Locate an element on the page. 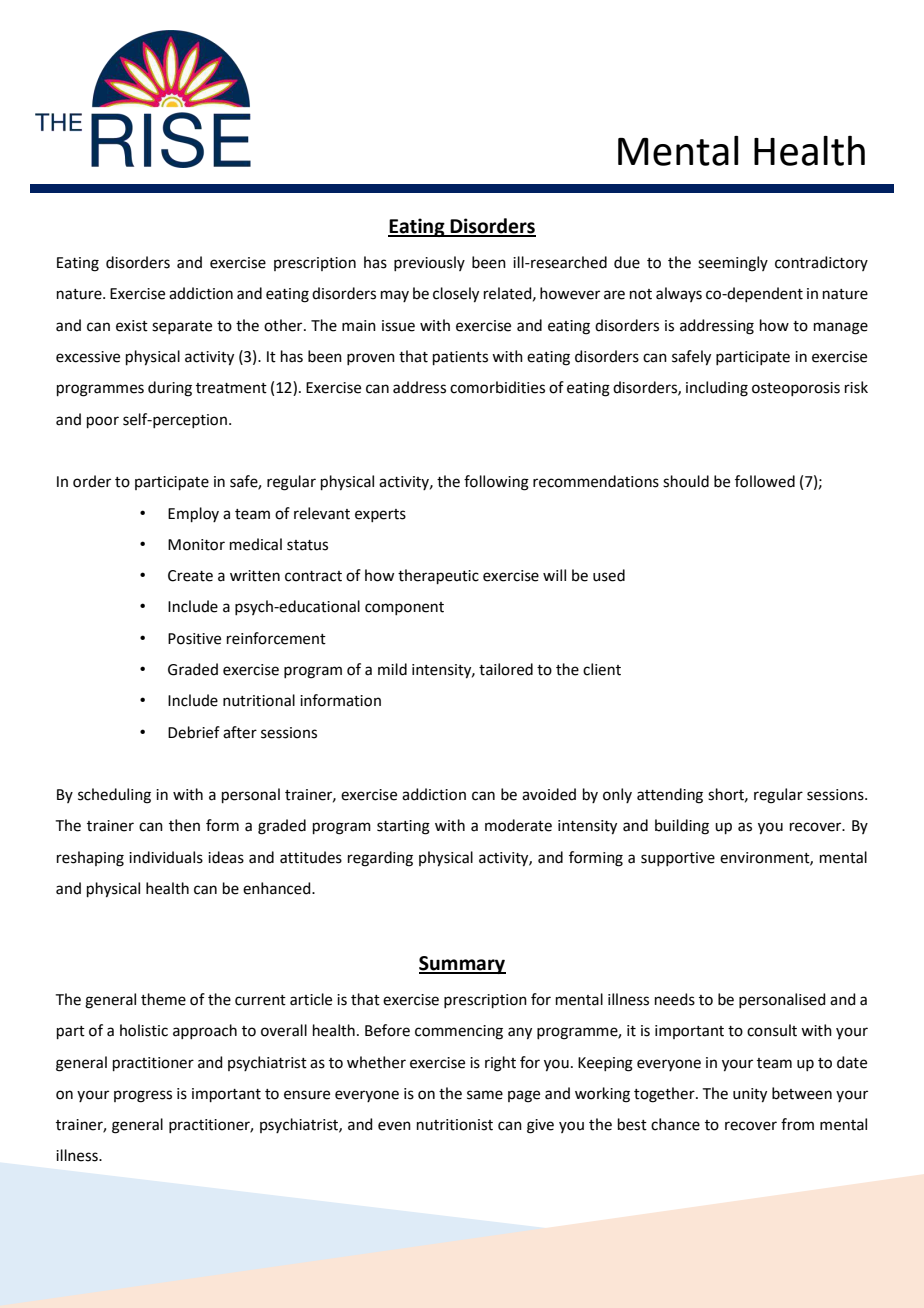 This image has width=924, height=1308. following is located at coordinates (496, 483).
